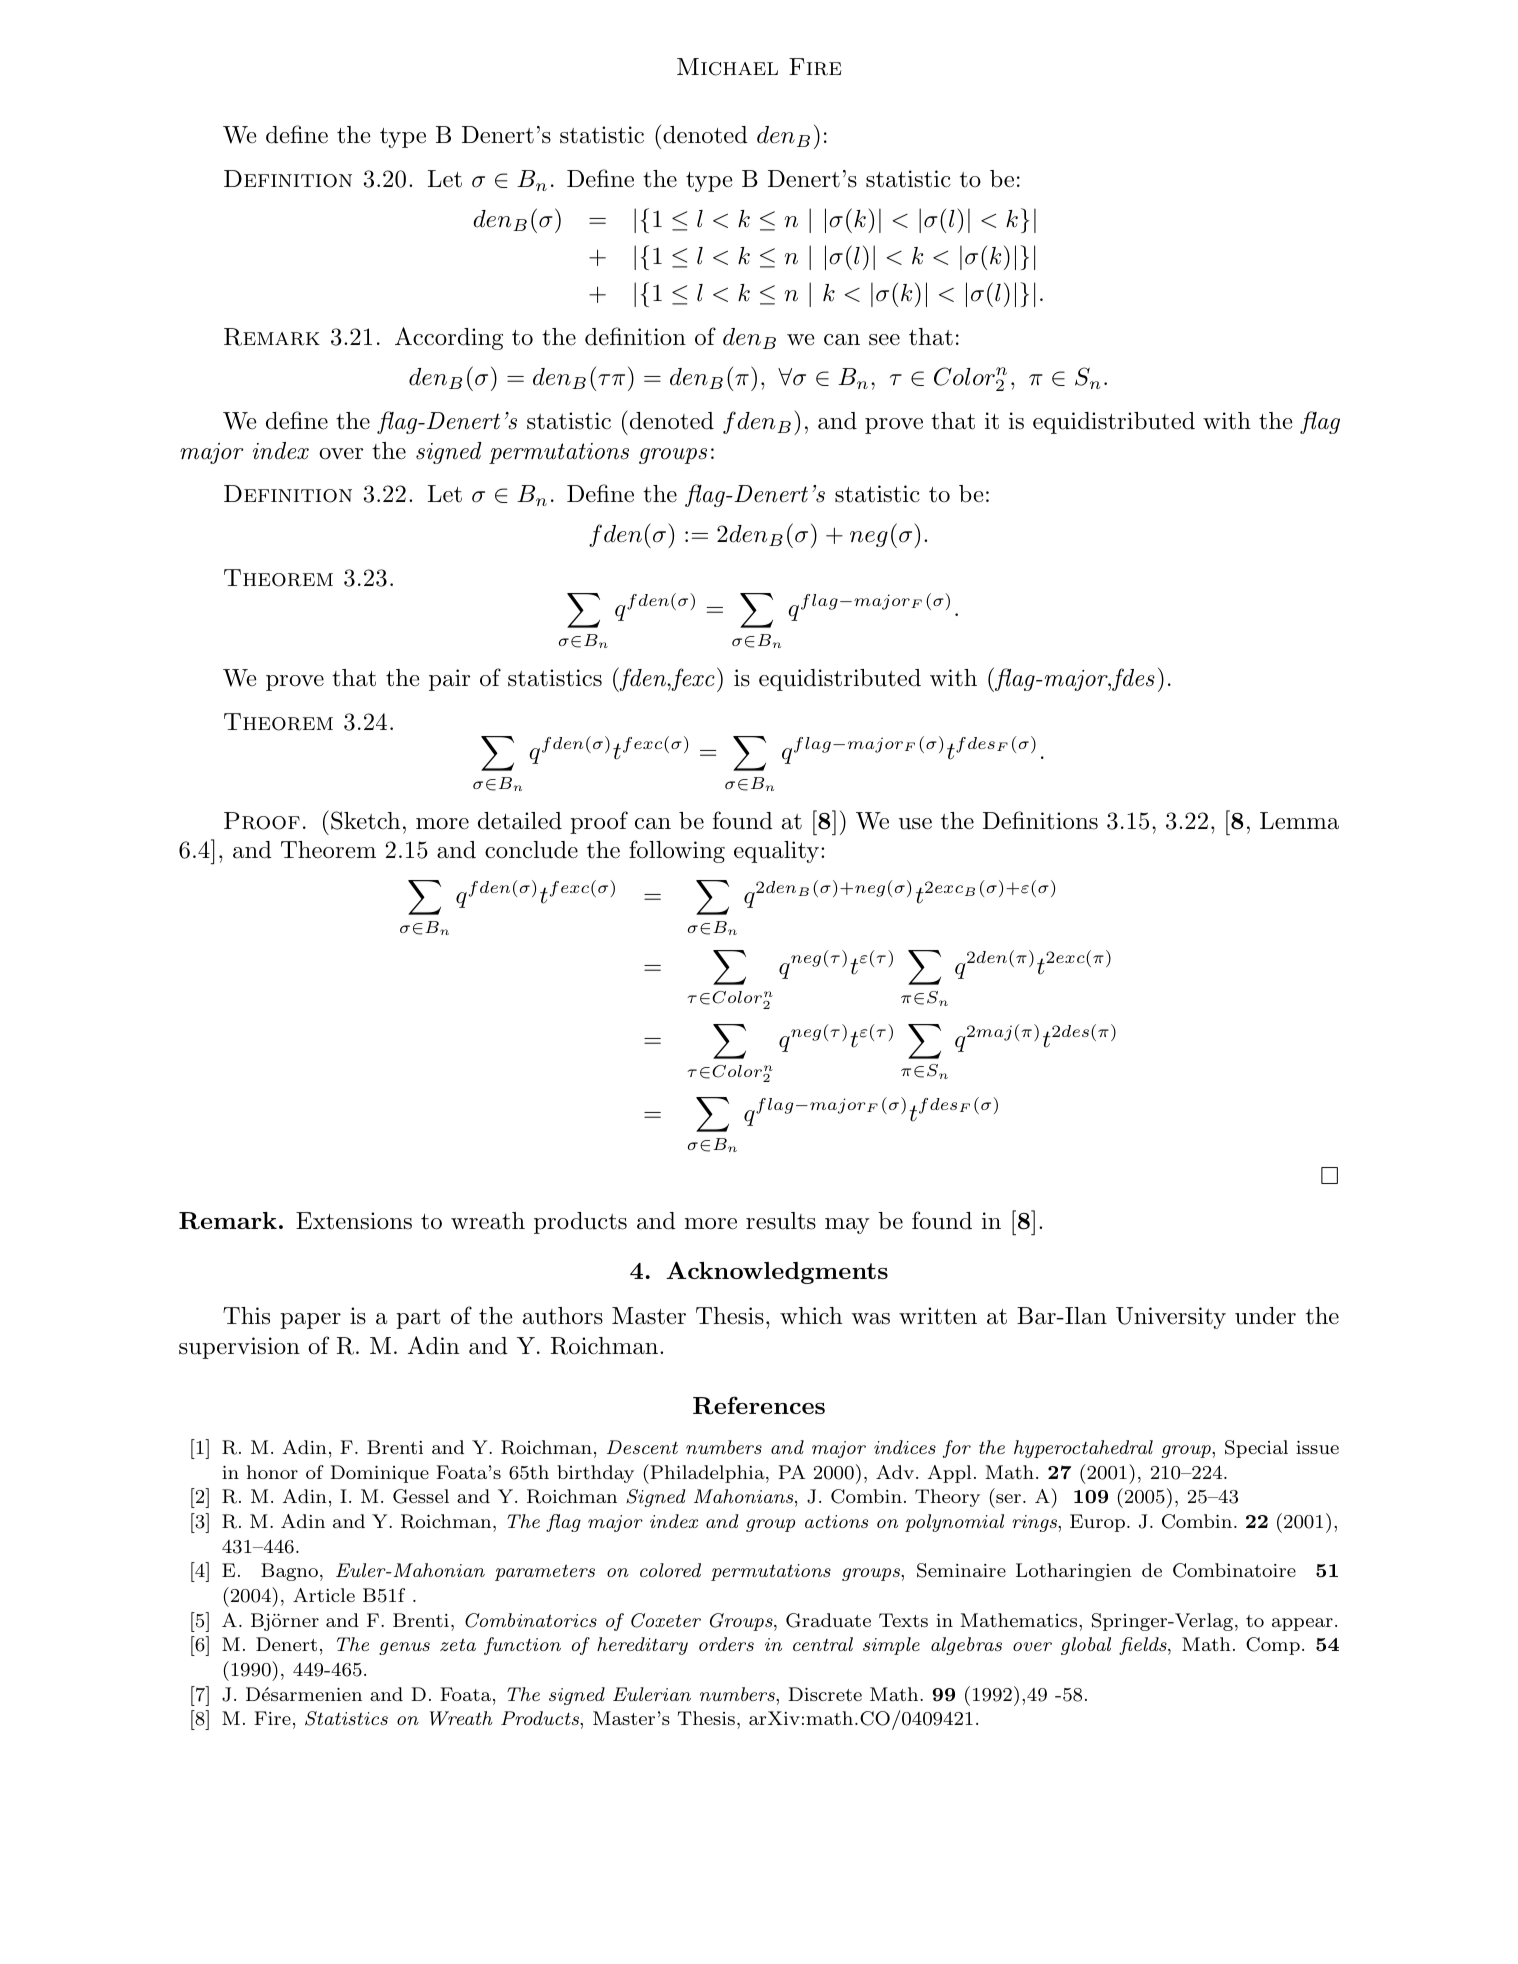 The width and height of the page is (1518, 1964). What do you see at coordinates (449, 338) in the page?
I see `According` at bounding box center [449, 338].
